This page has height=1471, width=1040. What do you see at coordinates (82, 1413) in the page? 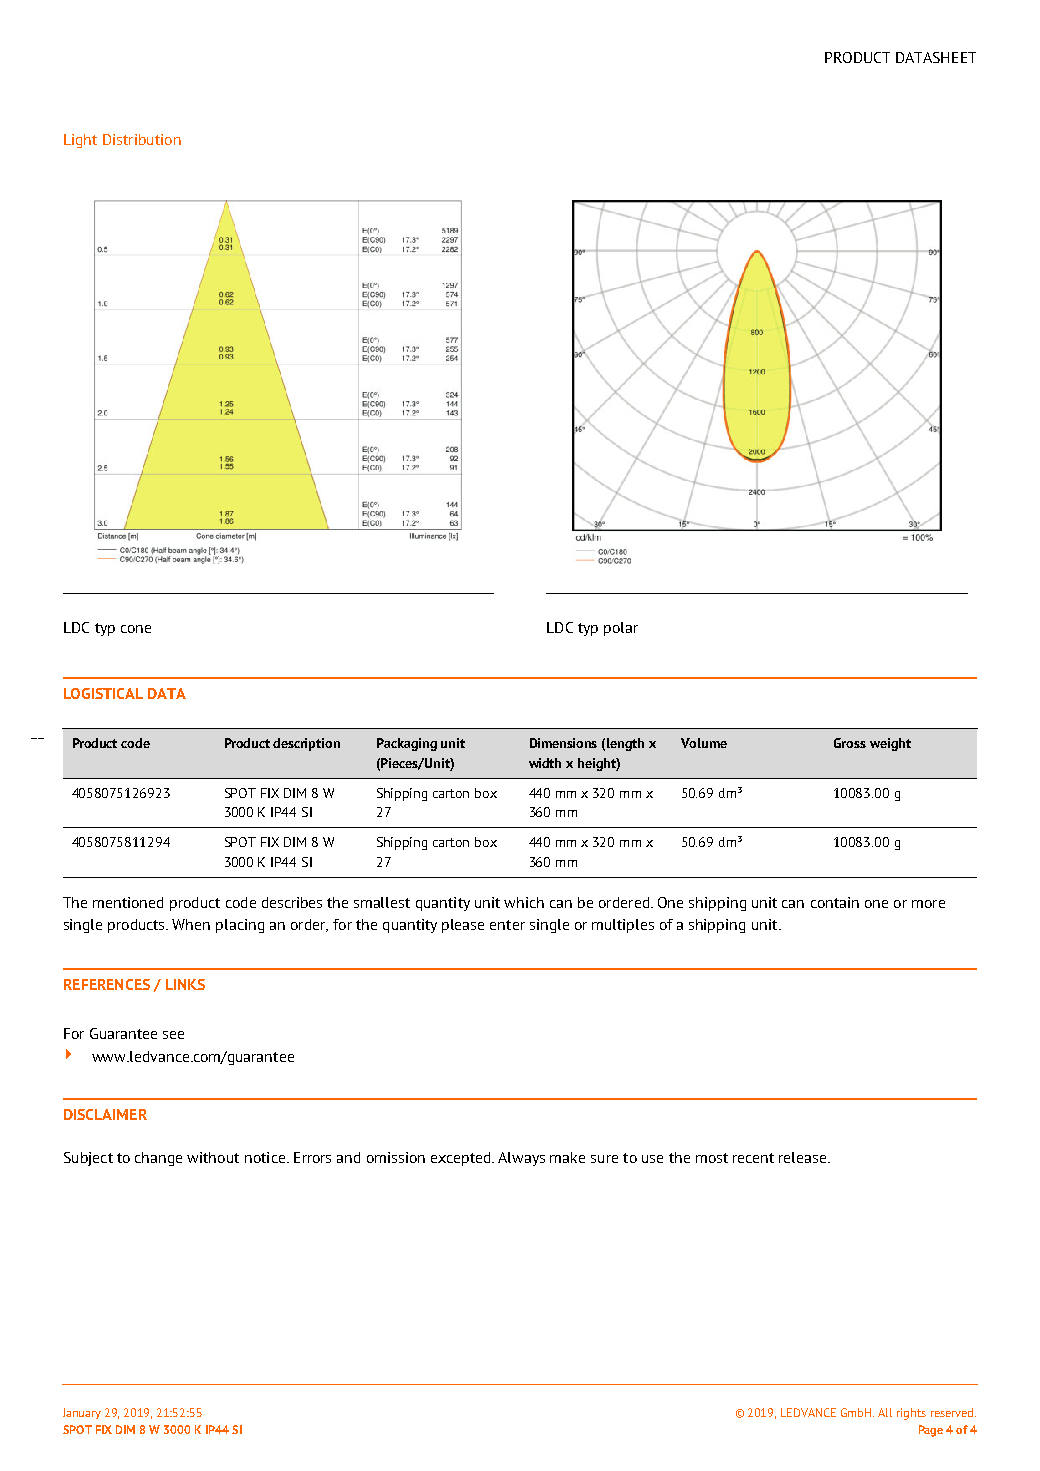
I see `January` at bounding box center [82, 1413].
